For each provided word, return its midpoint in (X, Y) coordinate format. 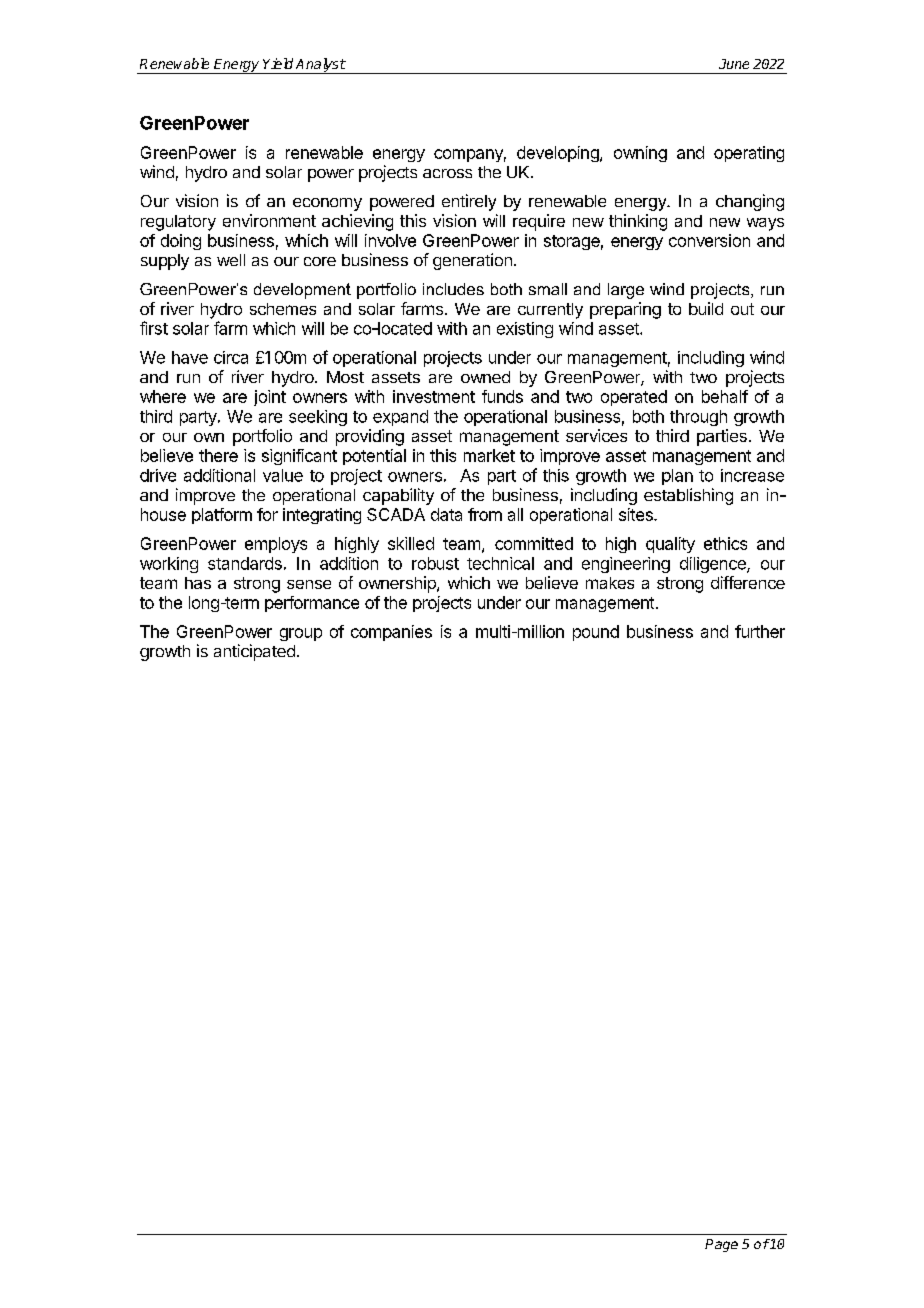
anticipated (254, 652)
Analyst (320, 66)
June (734, 64)
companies (391, 633)
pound (596, 633)
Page (721, 1245)
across (447, 173)
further (760, 631)
